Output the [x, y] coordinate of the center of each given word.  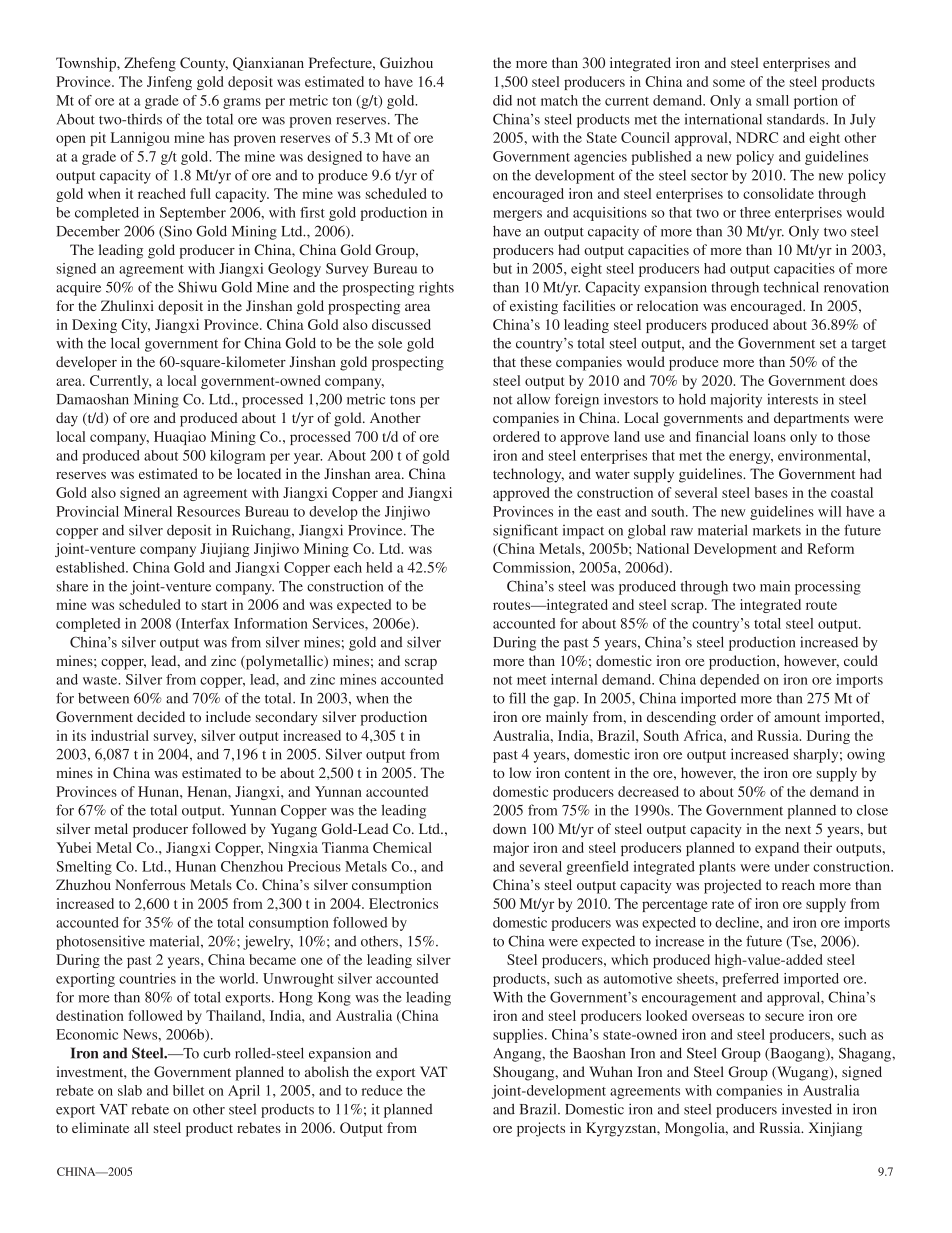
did [502, 100]
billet [189, 1090]
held [379, 567]
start [214, 605]
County [204, 64]
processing [828, 587]
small [772, 100]
